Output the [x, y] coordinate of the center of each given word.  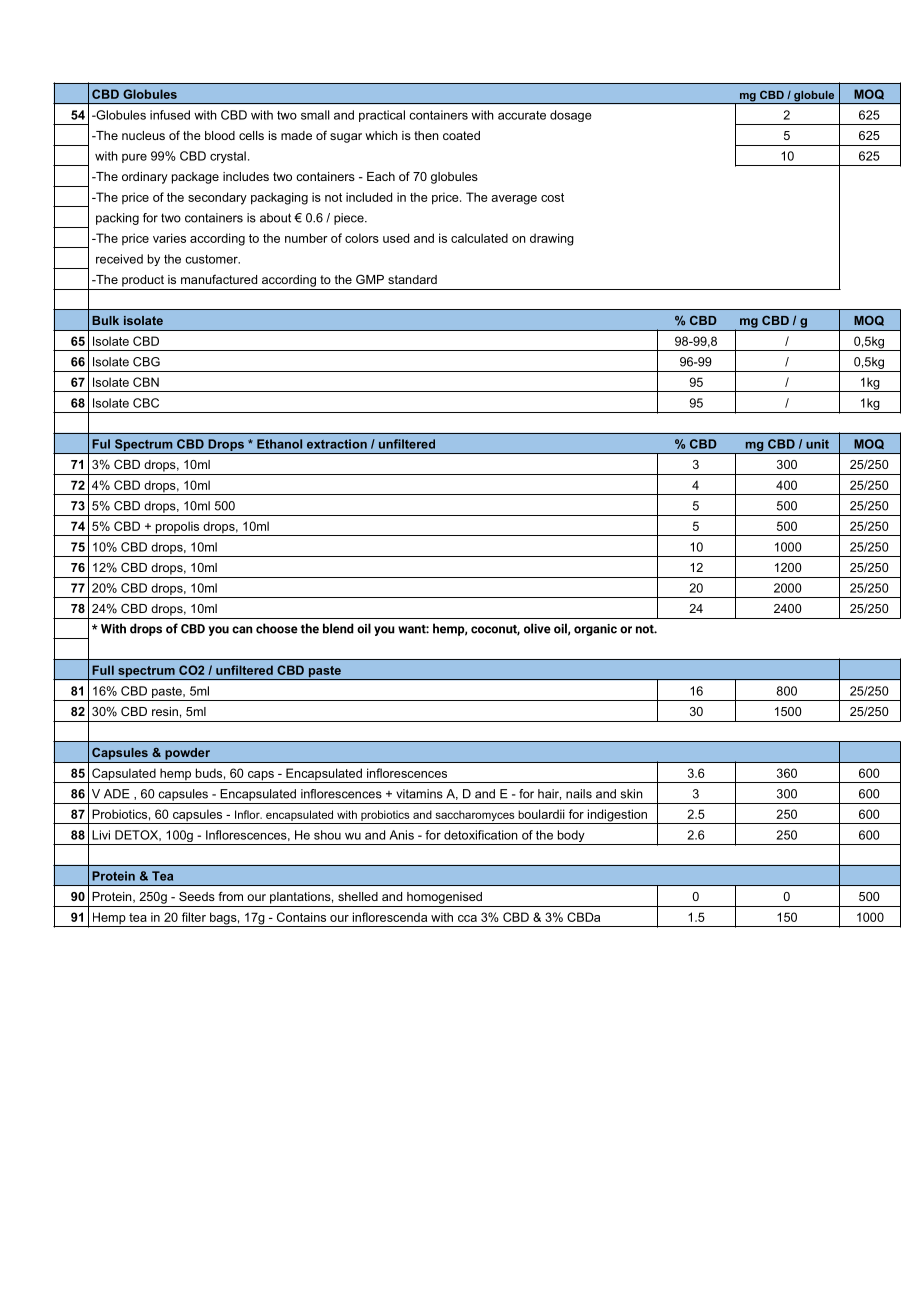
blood [220, 135]
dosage [571, 116]
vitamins [419, 794]
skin [632, 794]
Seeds [197, 896]
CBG [146, 362]
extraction [337, 444]
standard [412, 279]
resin [165, 711]
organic [595, 630]
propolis [177, 528]
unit [817, 444]
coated [461, 135]
